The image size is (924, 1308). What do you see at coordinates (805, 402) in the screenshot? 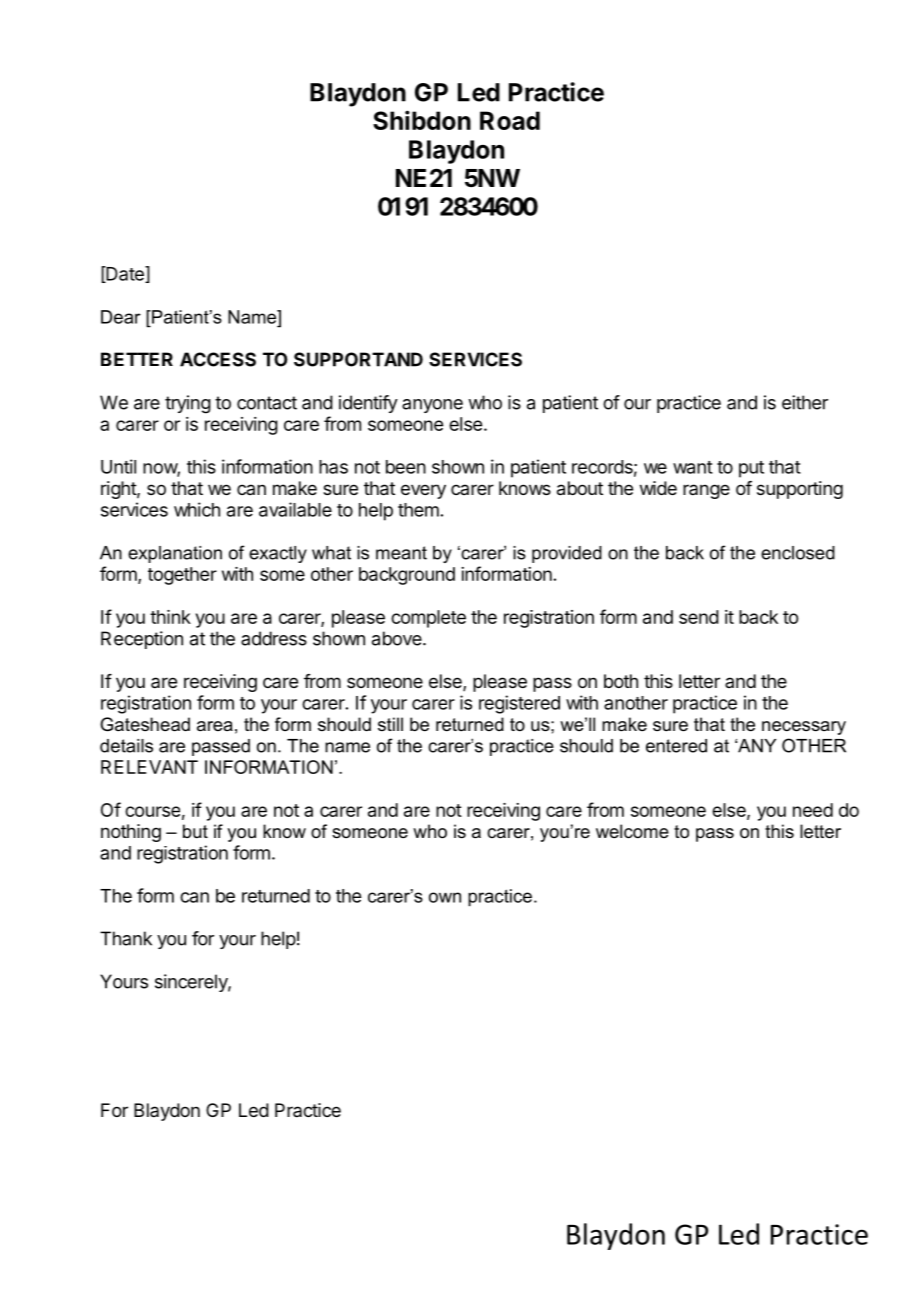
I see `either` at bounding box center [805, 402].
